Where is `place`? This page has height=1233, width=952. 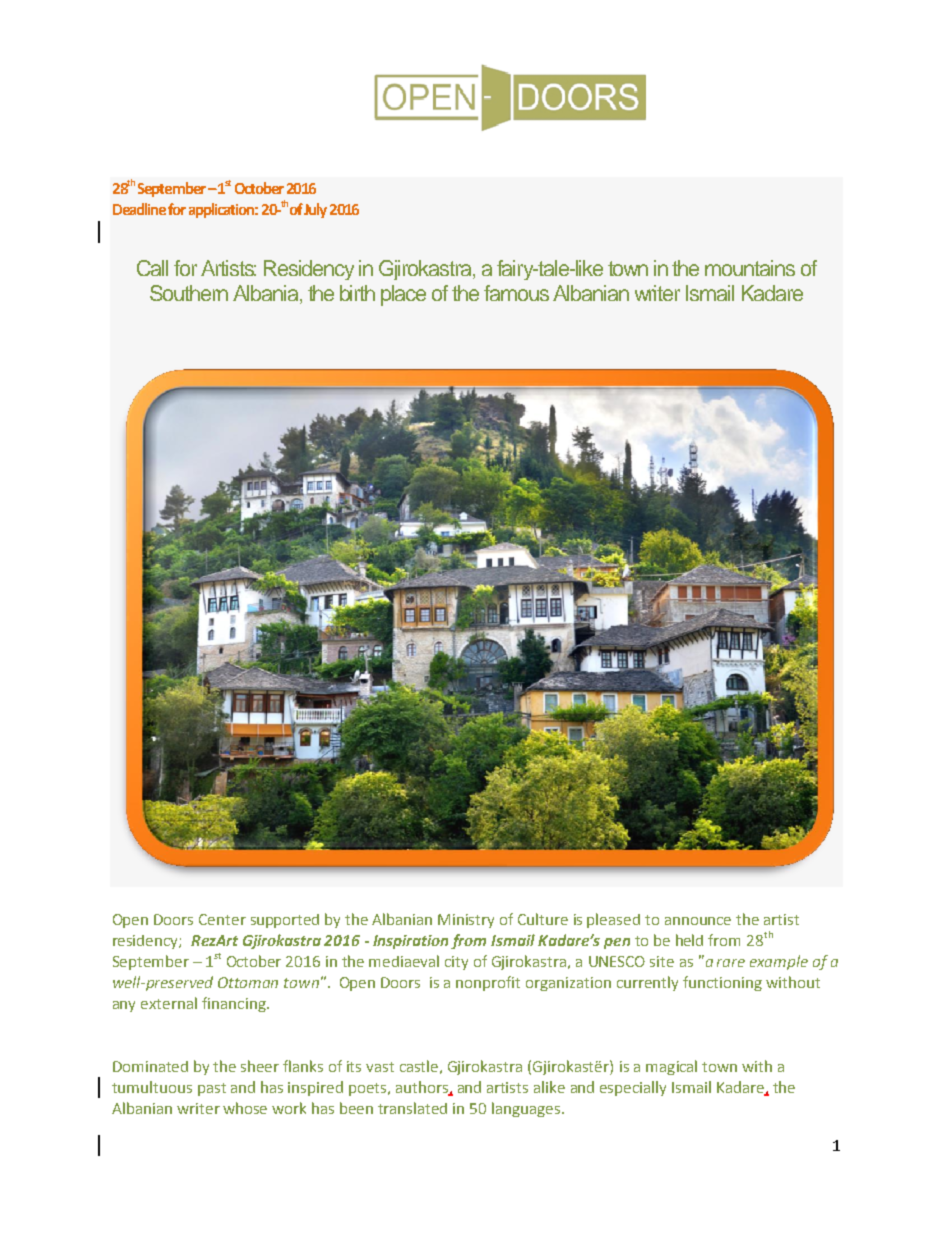 place is located at coordinates (403, 295).
